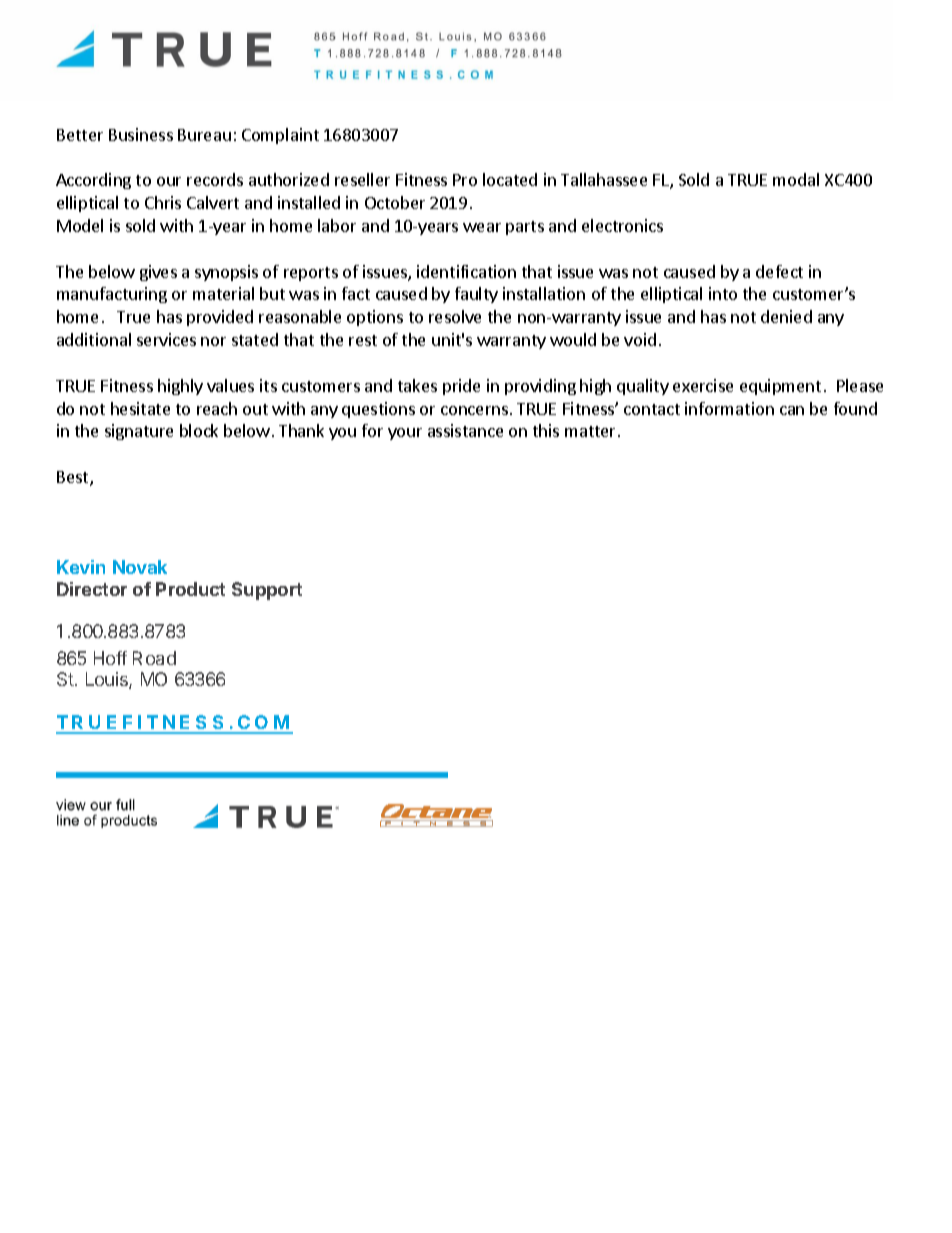 The image size is (952, 1233). Describe the element at coordinates (141, 134) in the document. I see `Business` at that location.
